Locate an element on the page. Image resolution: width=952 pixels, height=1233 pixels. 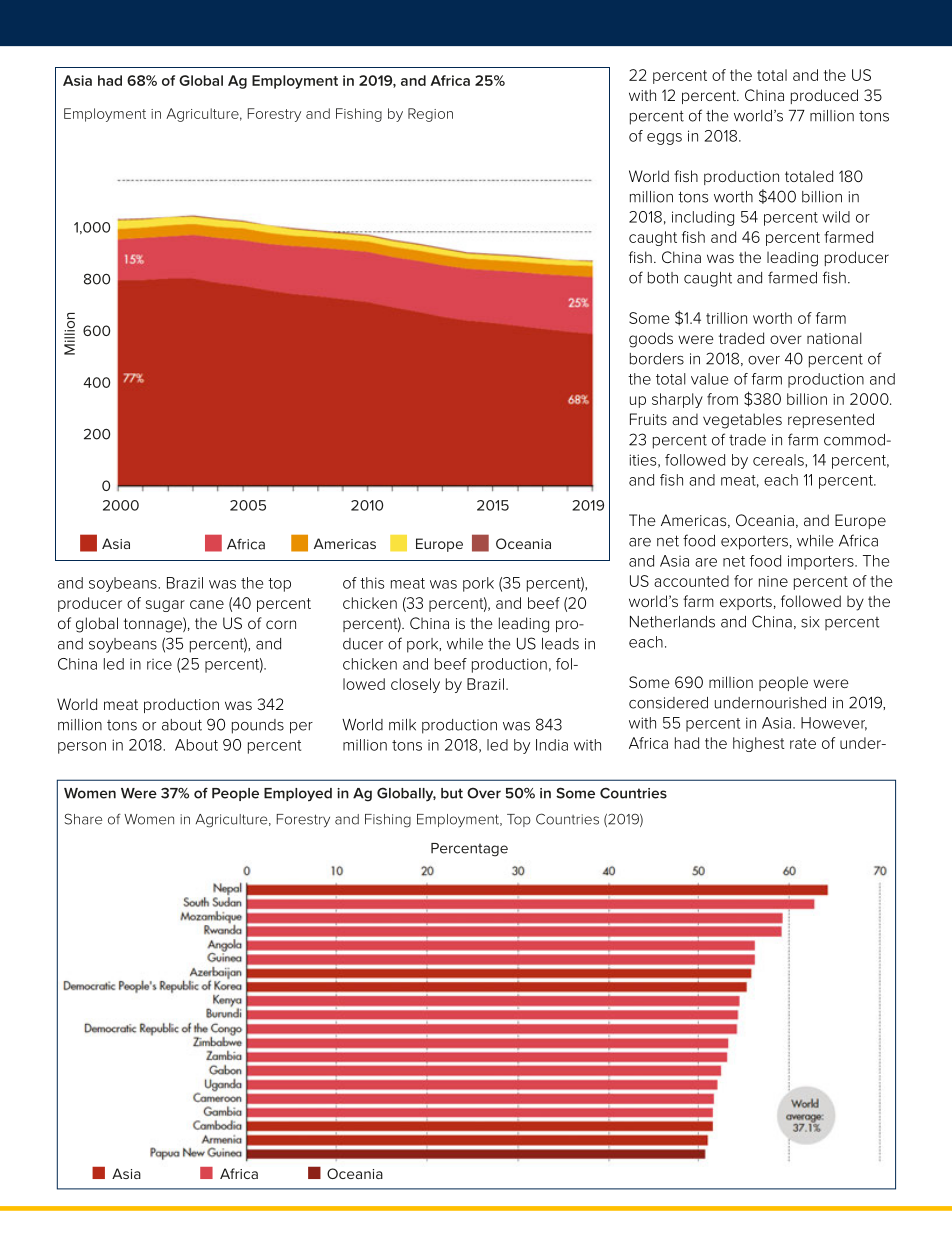
Region is located at coordinates (430, 115).
